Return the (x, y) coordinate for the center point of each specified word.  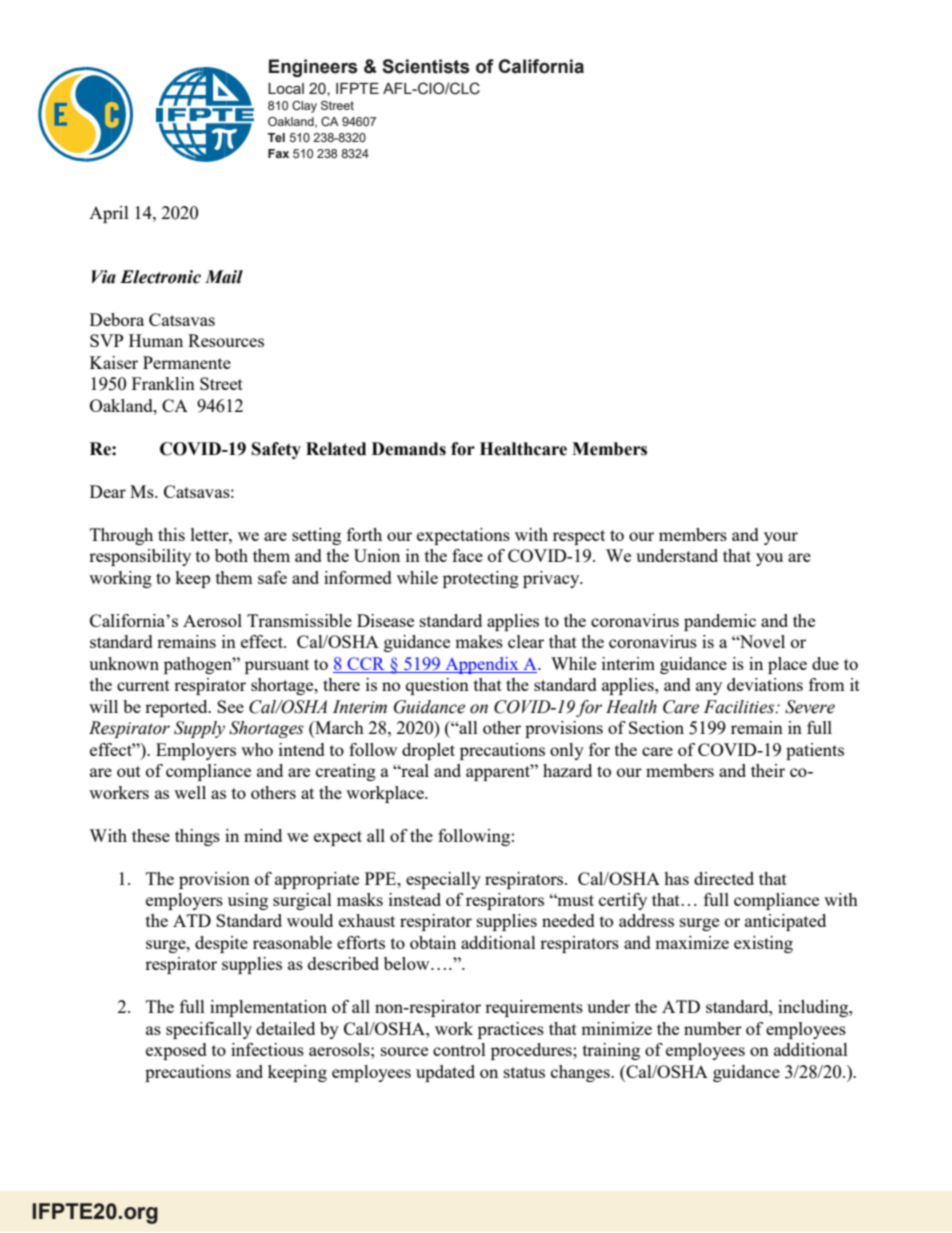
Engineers (313, 68)
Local (286, 88)
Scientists (426, 66)
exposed (176, 1051)
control (459, 1049)
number (713, 1028)
